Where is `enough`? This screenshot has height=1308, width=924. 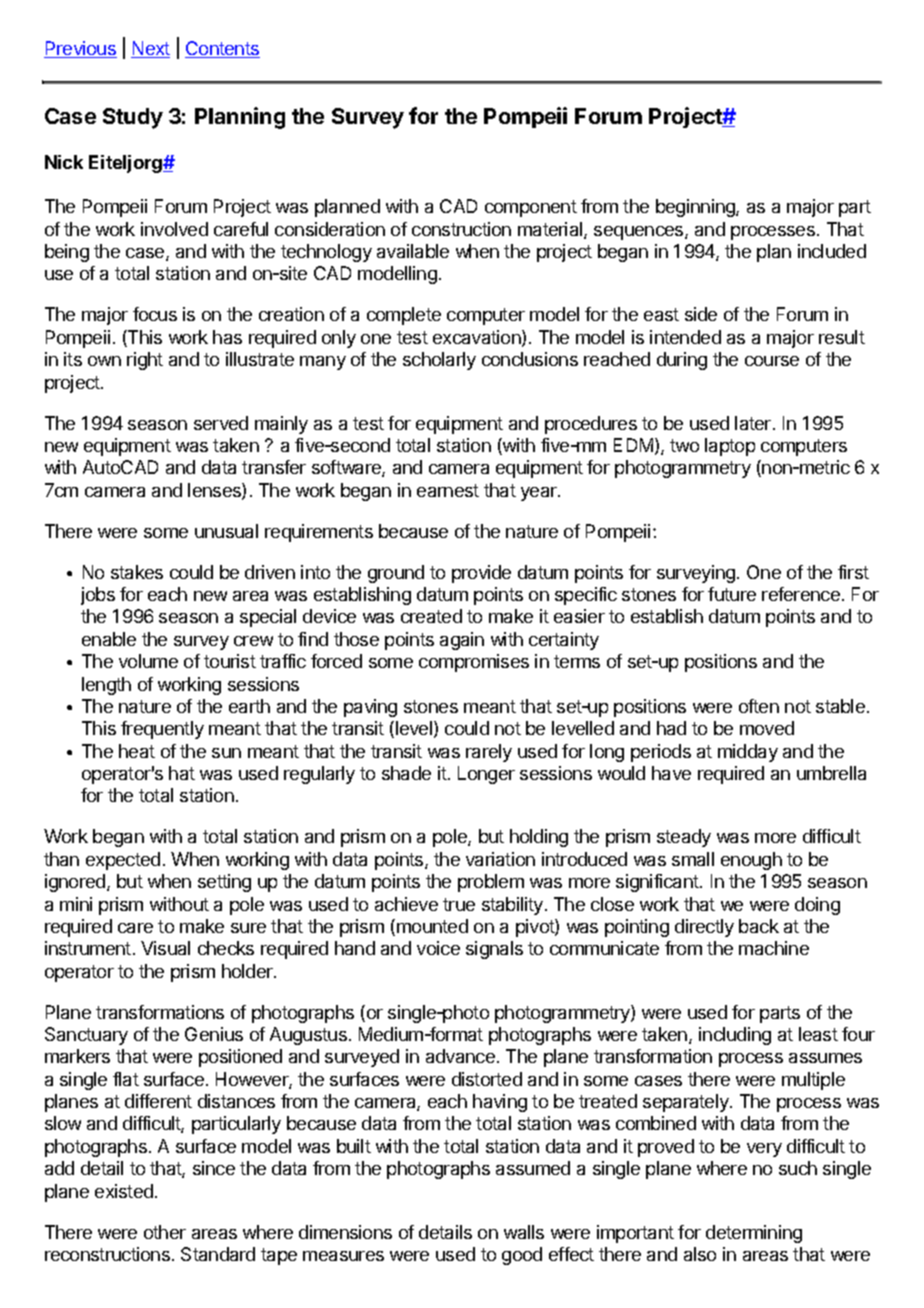
enough is located at coordinates (751, 861).
